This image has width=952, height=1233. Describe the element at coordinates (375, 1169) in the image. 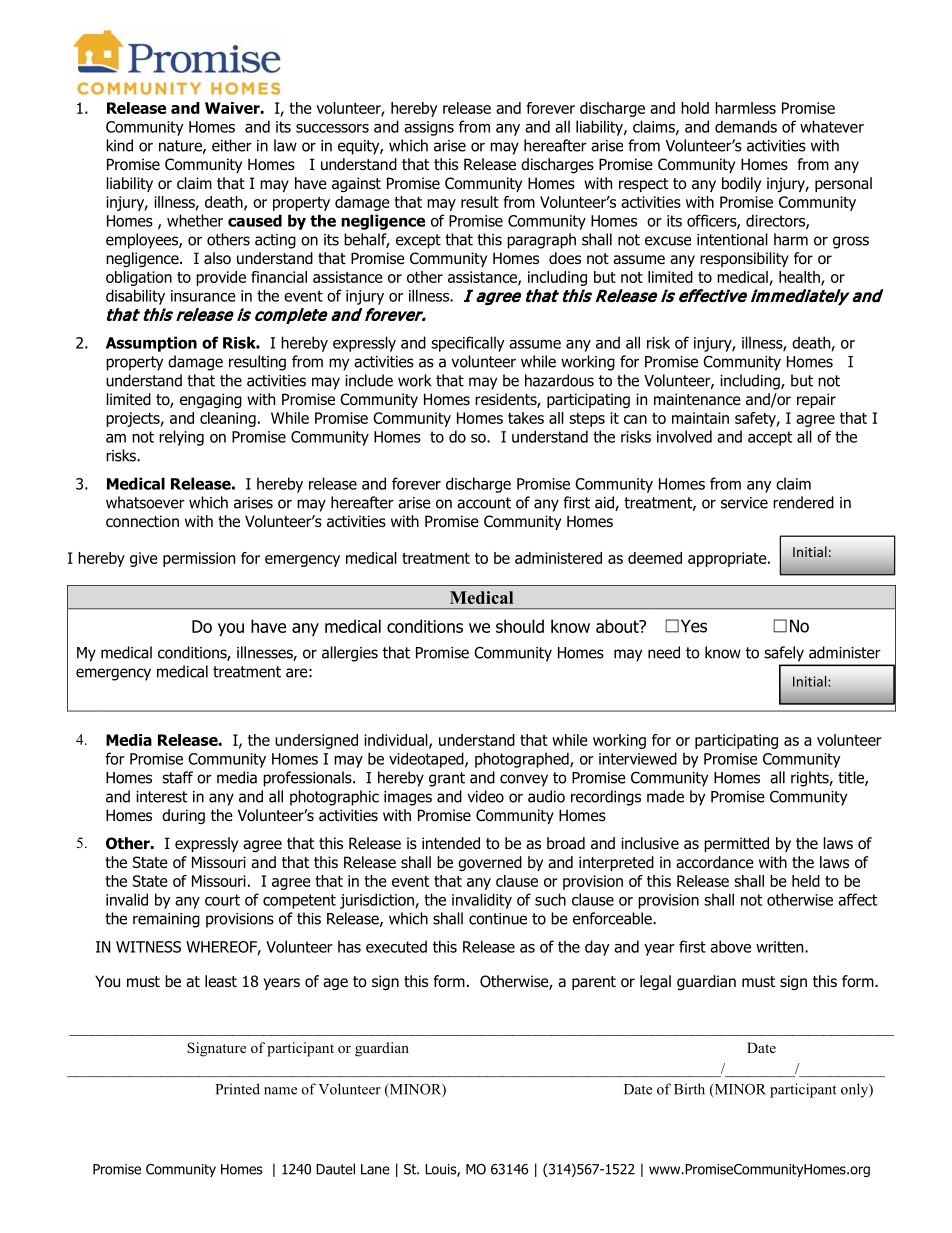

I see `Lane` at that location.
